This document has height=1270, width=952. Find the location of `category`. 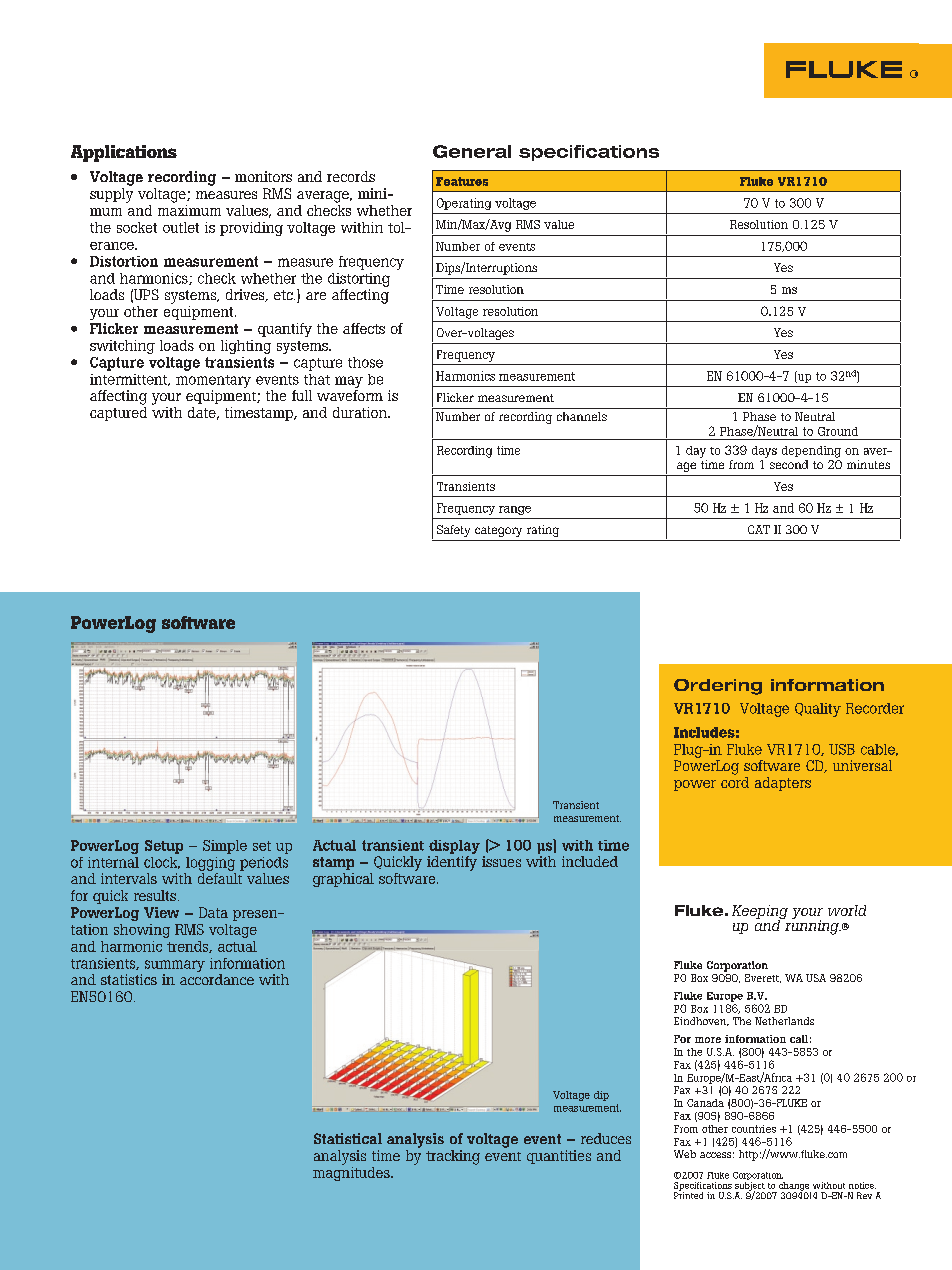

category is located at coordinates (498, 531).
